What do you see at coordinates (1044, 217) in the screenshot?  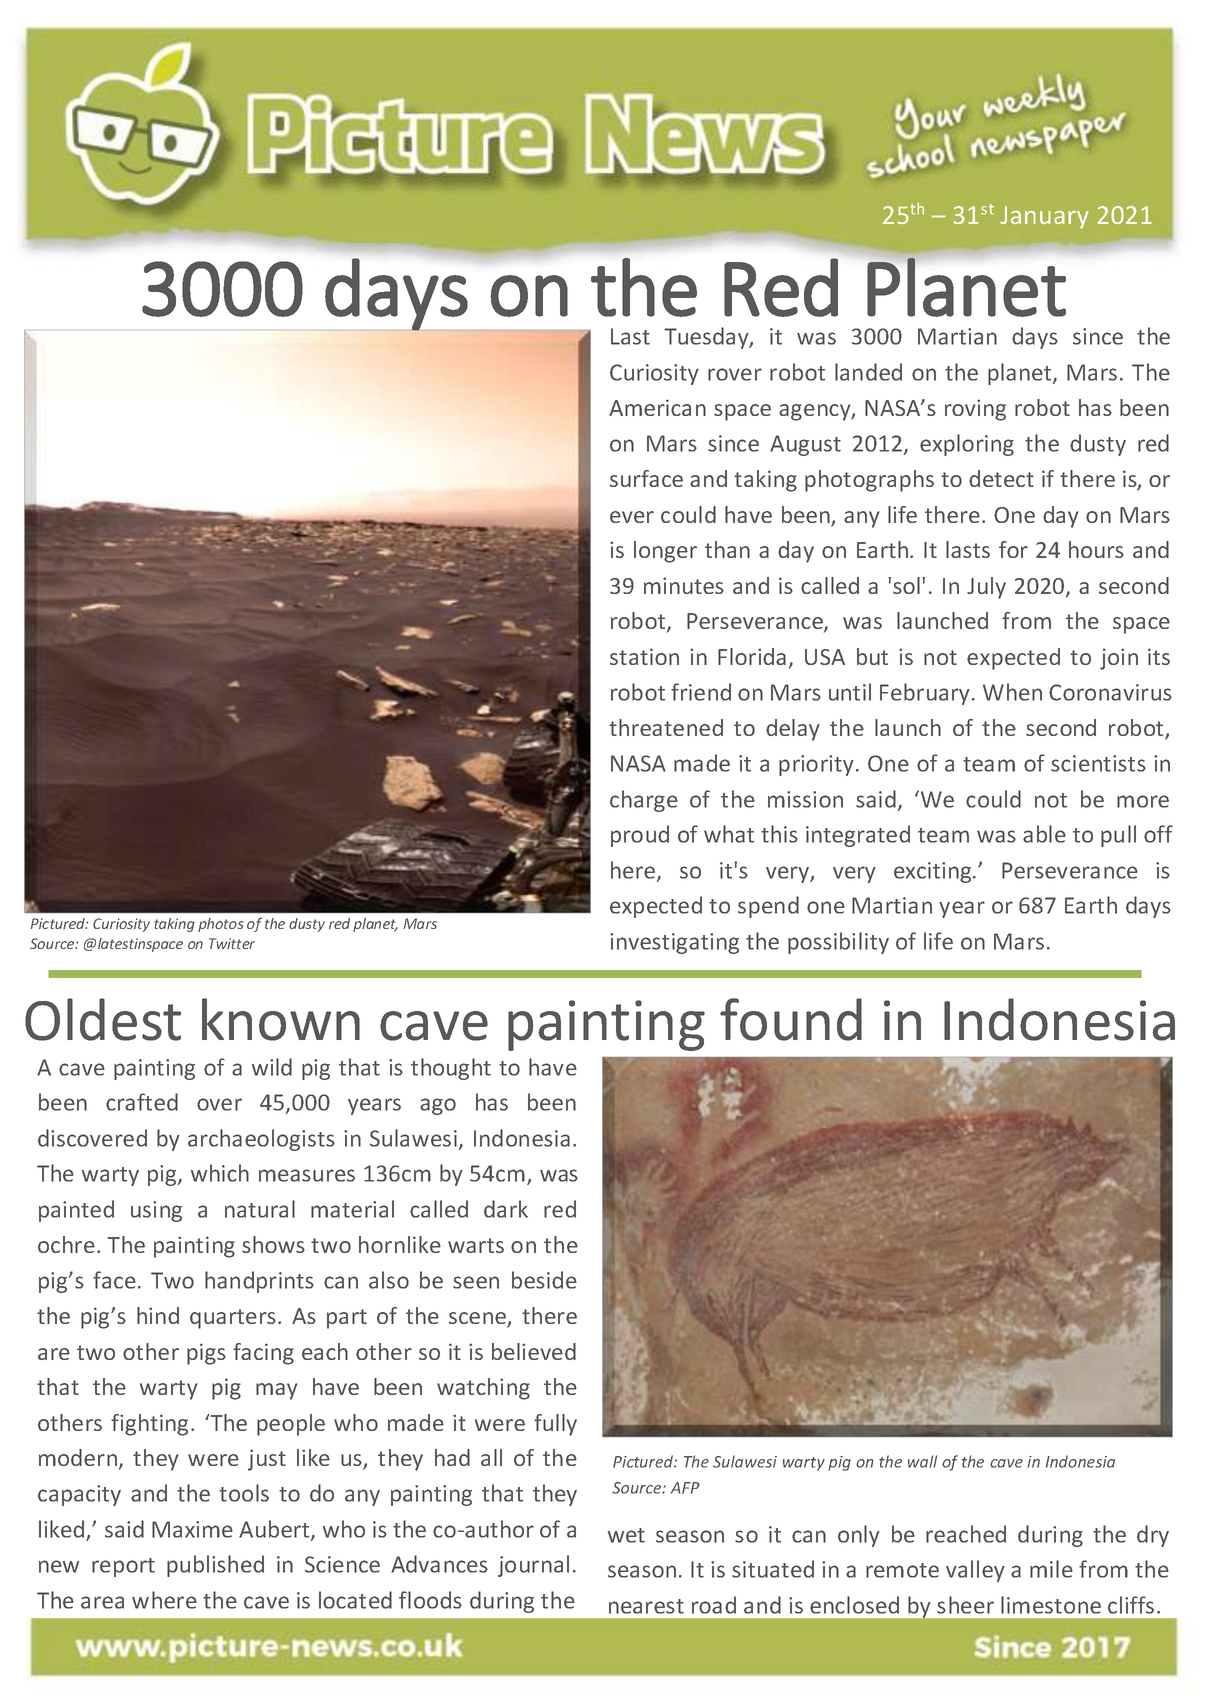 I see `January` at bounding box center [1044, 217].
